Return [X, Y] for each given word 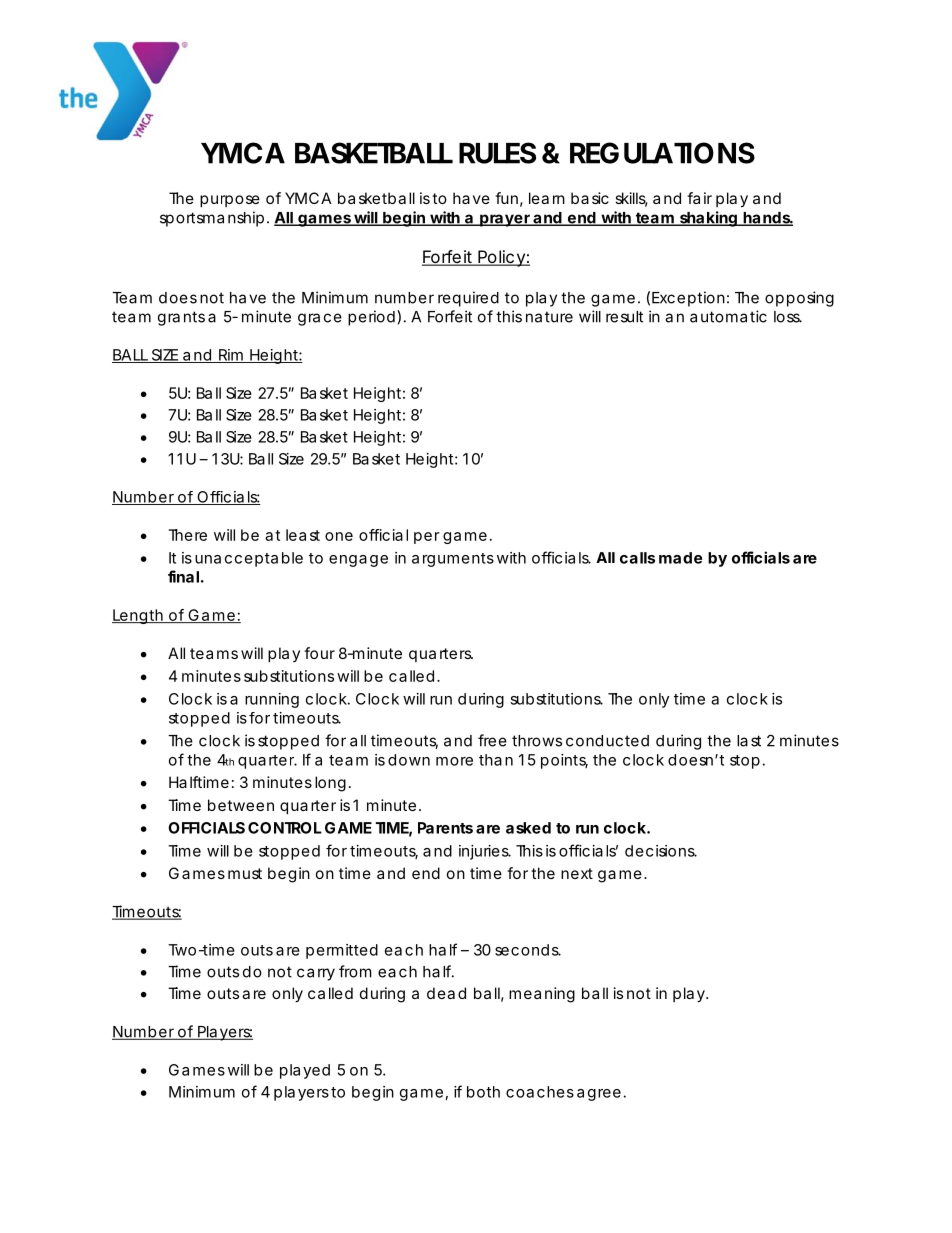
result [624, 317]
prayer [504, 220]
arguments [453, 560]
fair [699, 198]
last [749, 741]
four [319, 653]
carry [316, 974]
